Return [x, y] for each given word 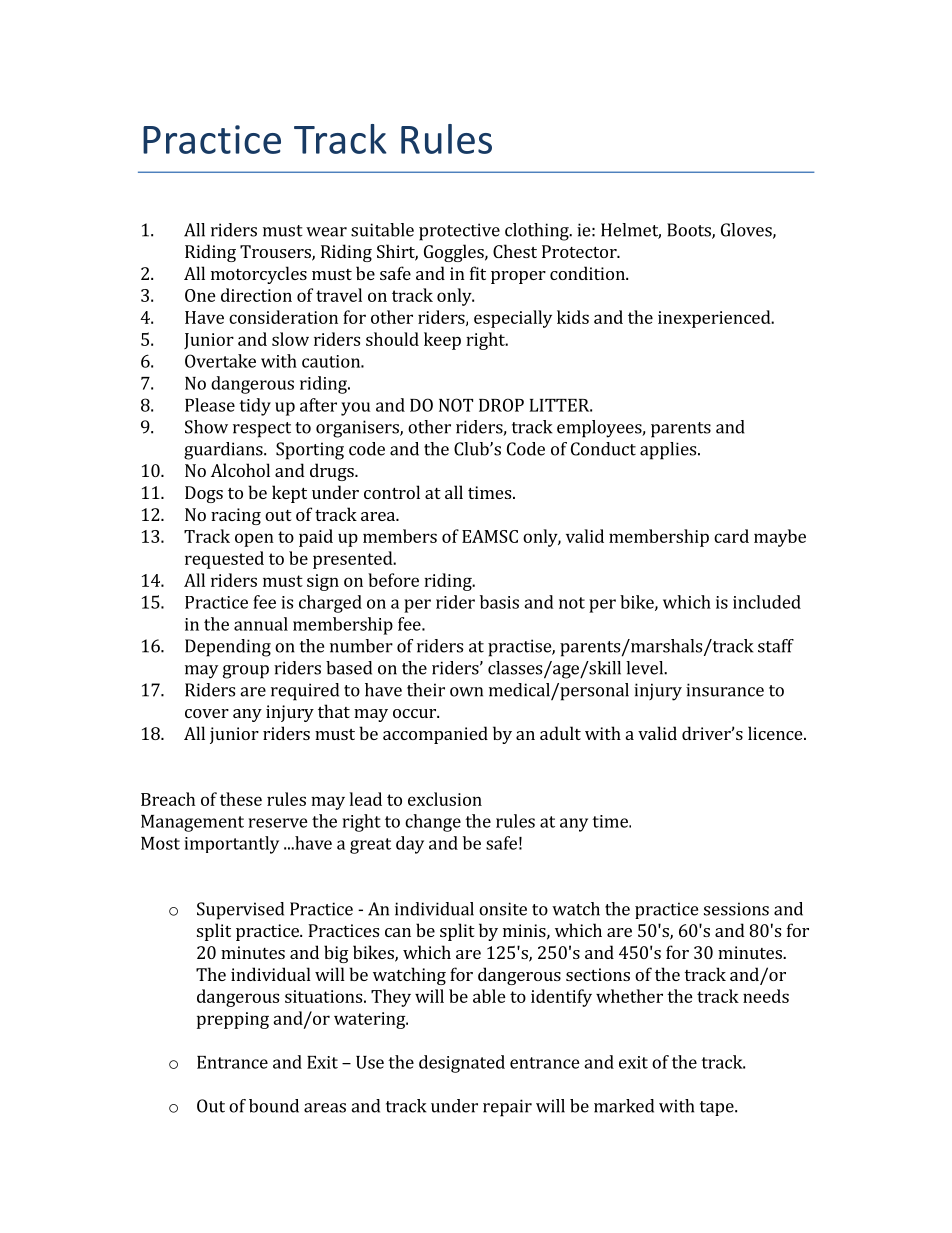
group [246, 672]
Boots [690, 231]
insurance [725, 690]
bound [274, 1106]
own [466, 692]
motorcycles [259, 275]
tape [718, 1108]
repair [507, 1108]
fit [478, 273]
